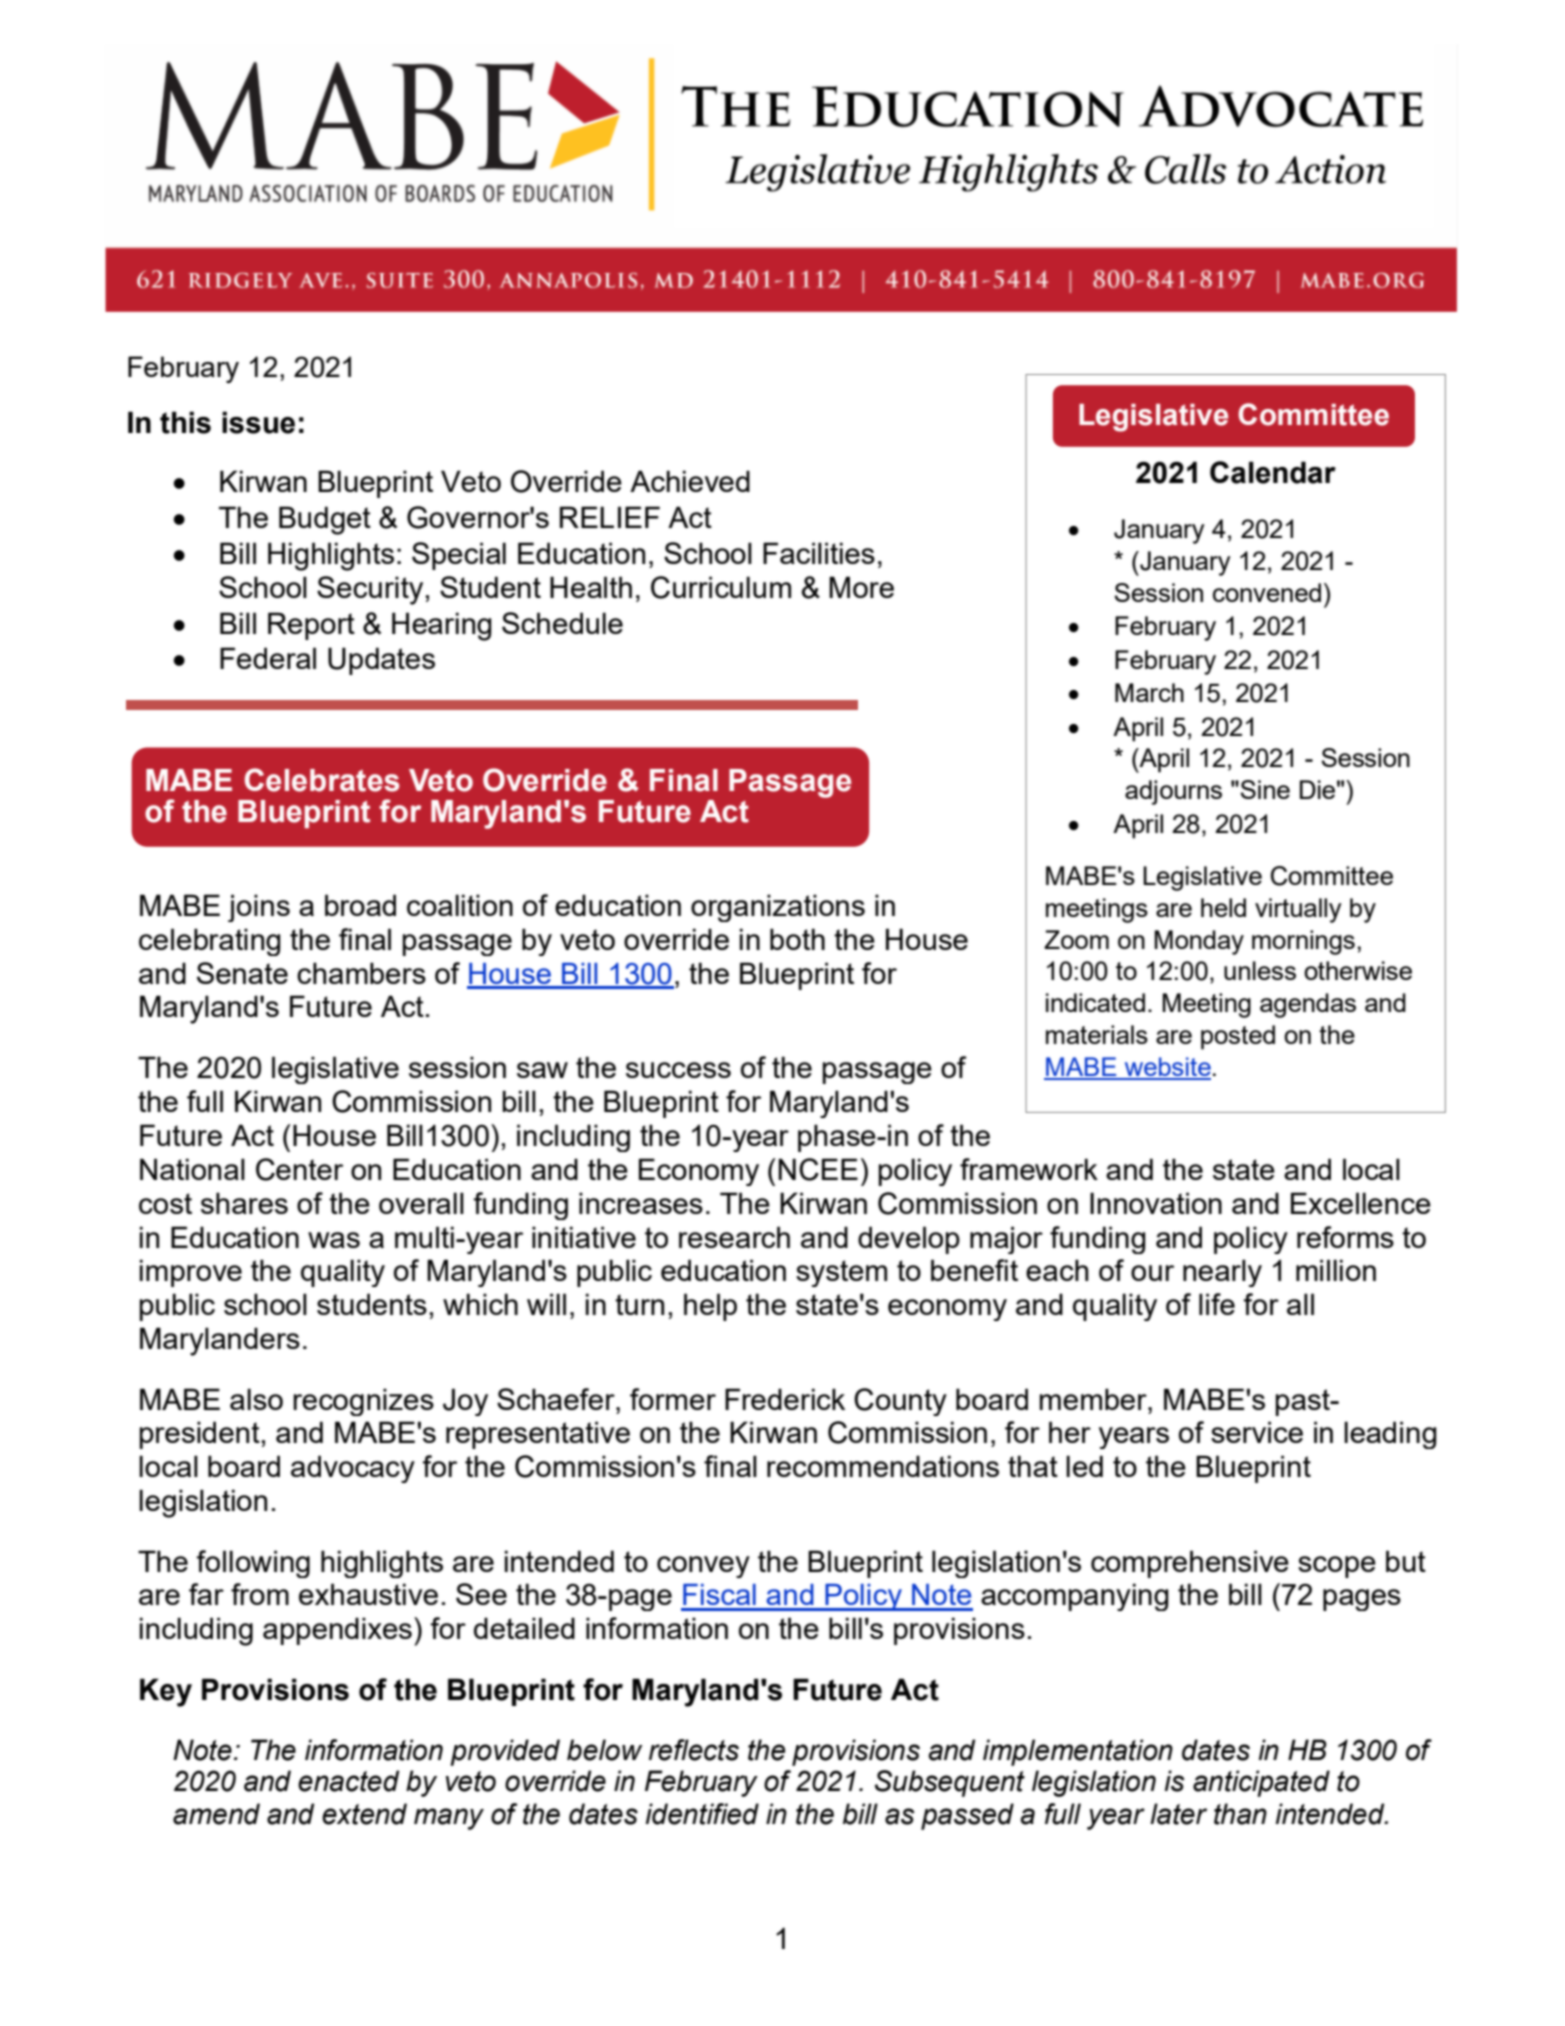 Image resolution: width=1565 pixels, height=2026 pixels. Describe the element at coordinates (258, 422) in the document. I see `issue` at that location.
